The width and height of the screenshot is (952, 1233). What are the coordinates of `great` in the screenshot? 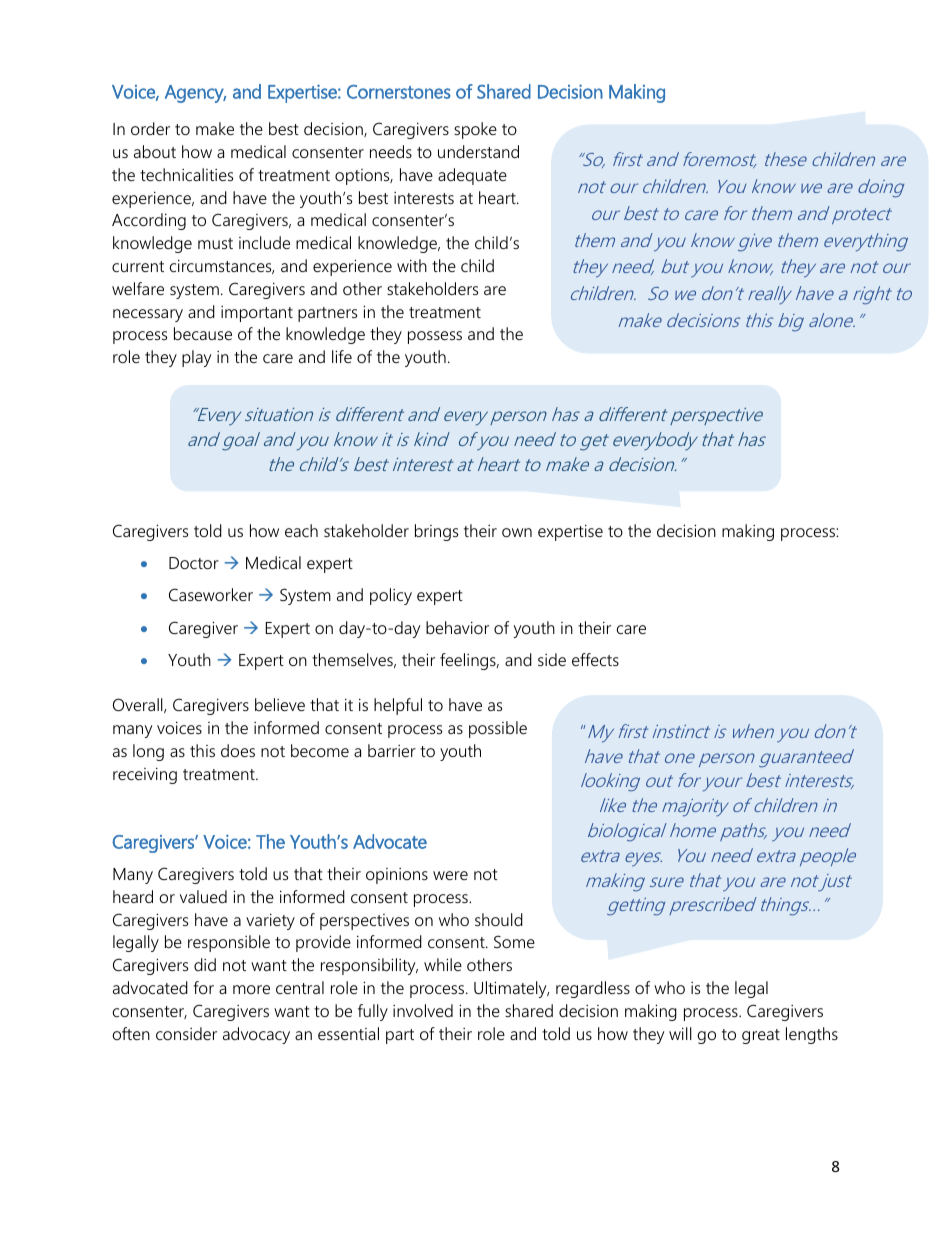 It's located at (761, 1036).
